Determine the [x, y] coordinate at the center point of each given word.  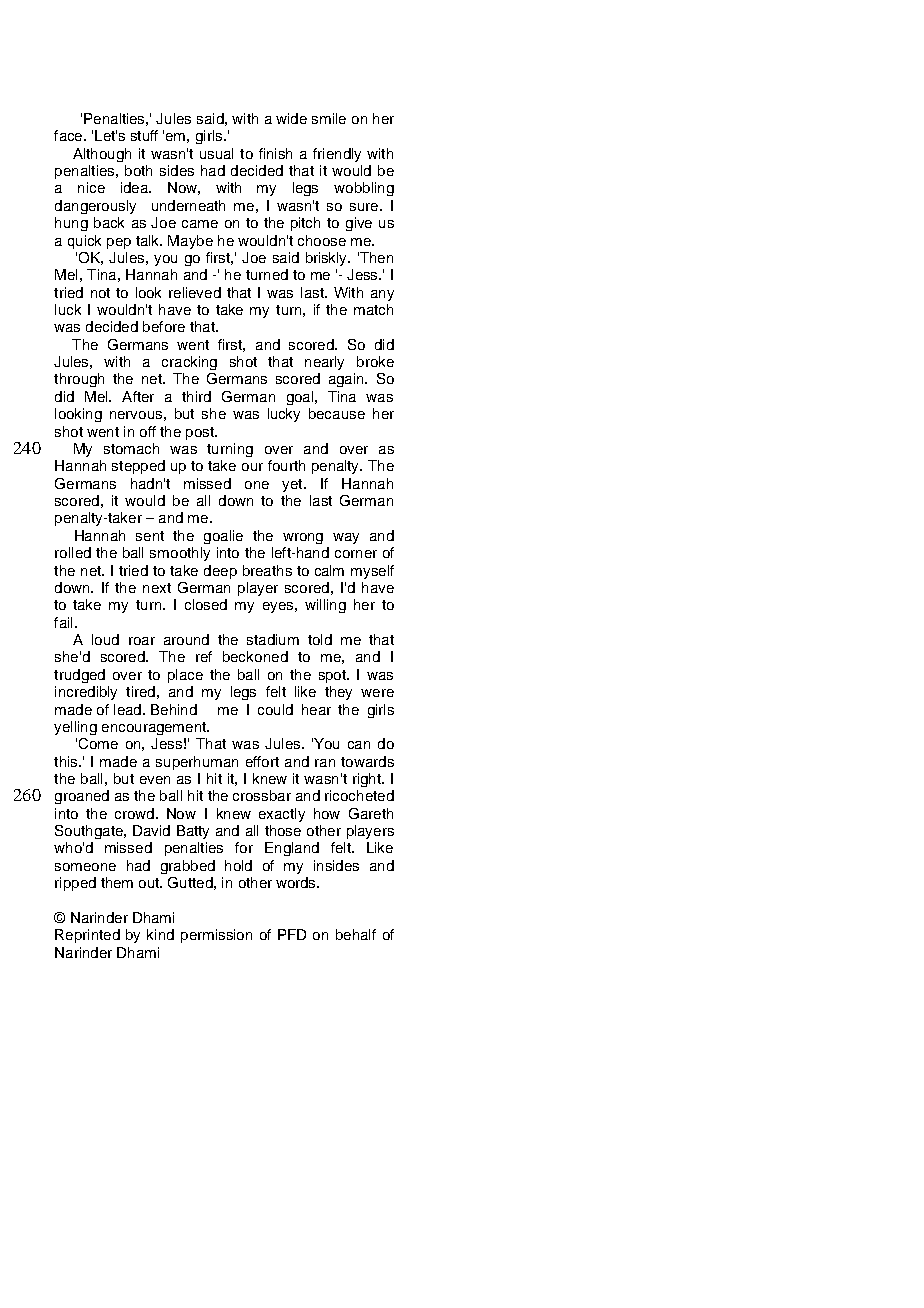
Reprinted [87, 936]
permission [216, 936]
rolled [73, 552]
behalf [356, 934]
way [346, 538]
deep [220, 572]
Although [102, 155]
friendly [337, 155]
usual [216, 153]
